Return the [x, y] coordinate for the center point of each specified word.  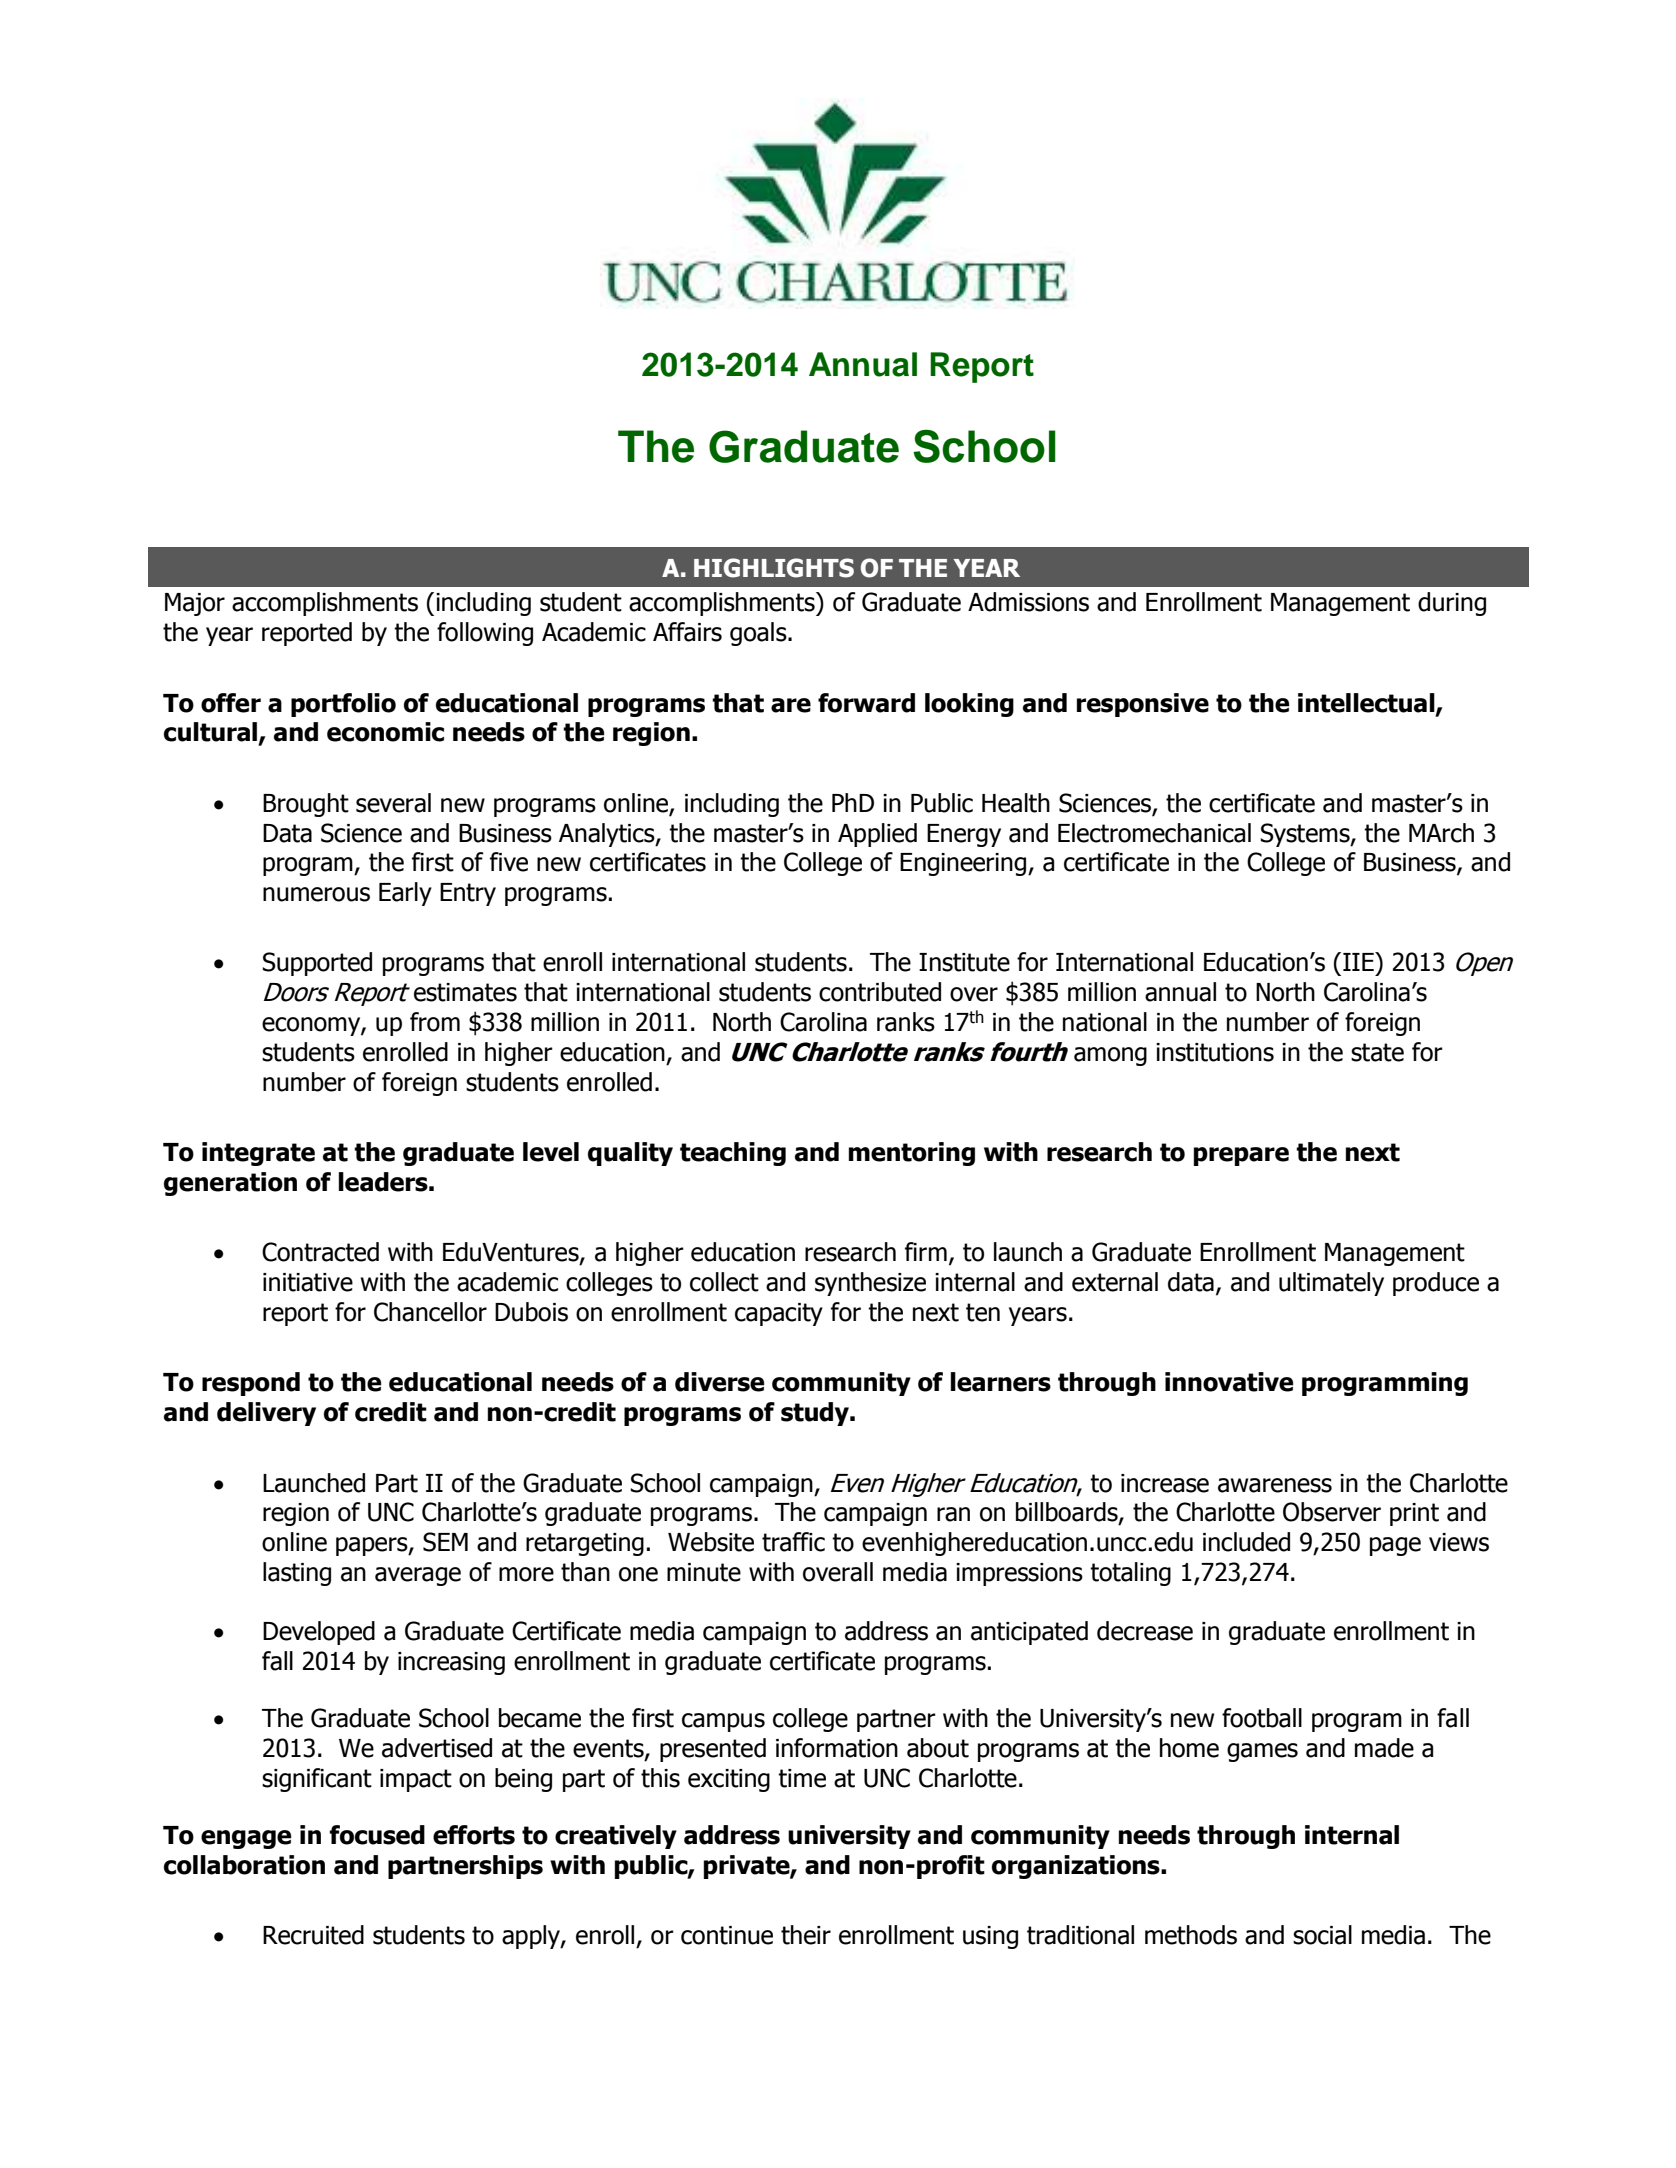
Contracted [320, 1252]
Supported [317, 964]
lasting [297, 1574]
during [1452, 604]
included [1246, 1542]
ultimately [1331, 1284]
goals [759, 634]
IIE [1359, 961]
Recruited [313, 1935]
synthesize [870, 1284]
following [485, 634]
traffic [793, 1542]
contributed [880, 992]
